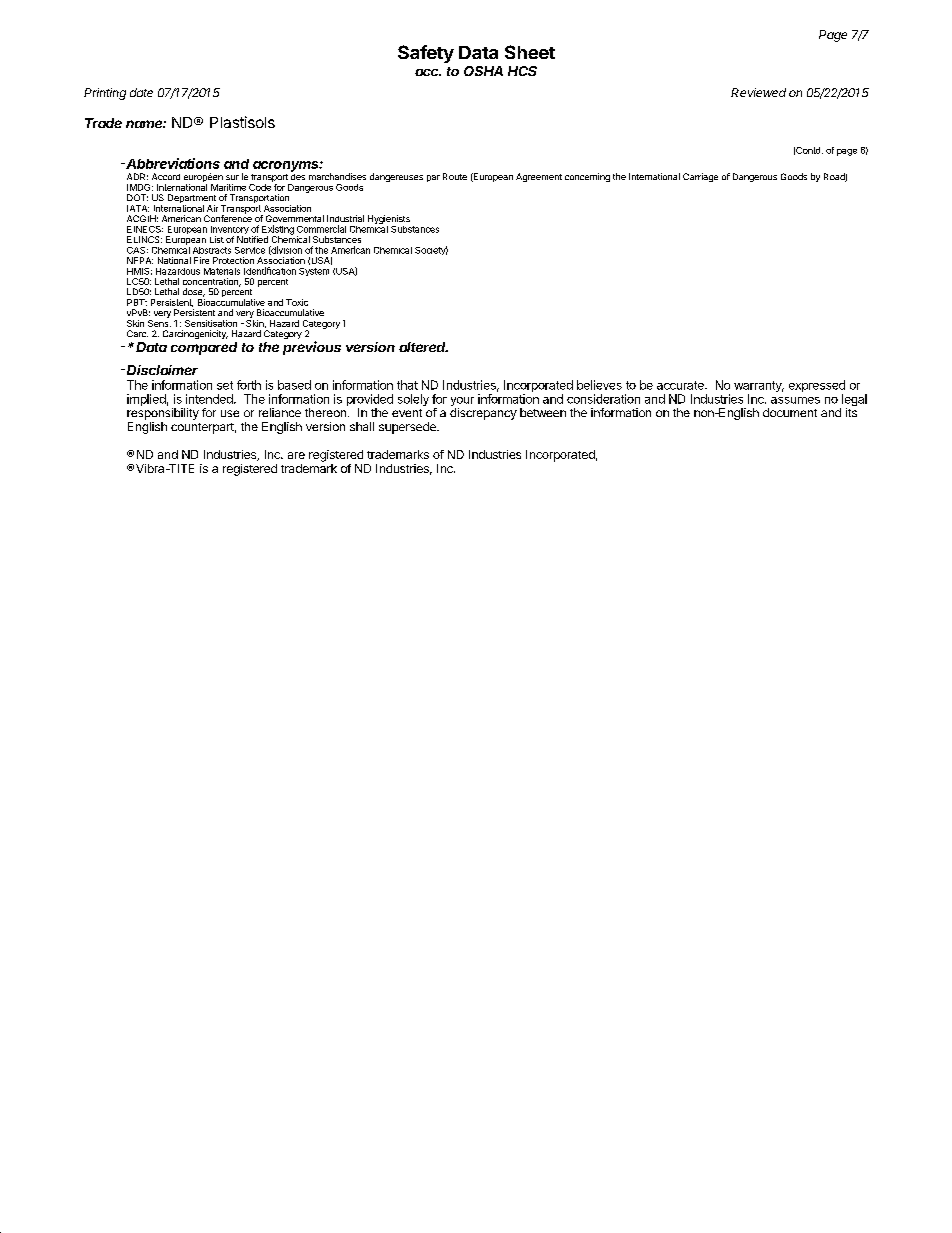 The width and height of the document is (952, 1233). Describe the element at coordinates (483, 71) in the document. I see `OSHA` at that location.
